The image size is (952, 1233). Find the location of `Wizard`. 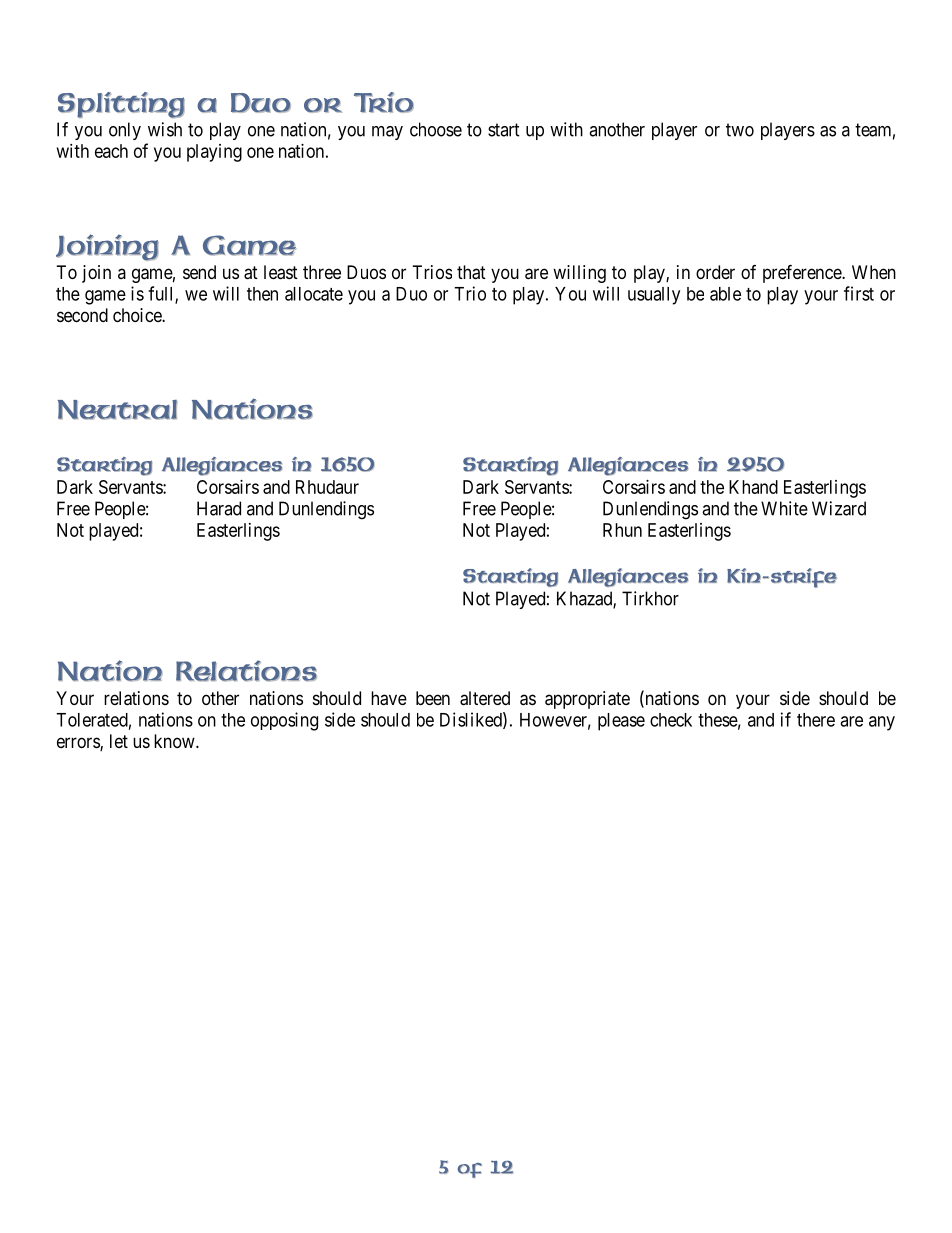

Wizard is located at coordinates (839, 508).
